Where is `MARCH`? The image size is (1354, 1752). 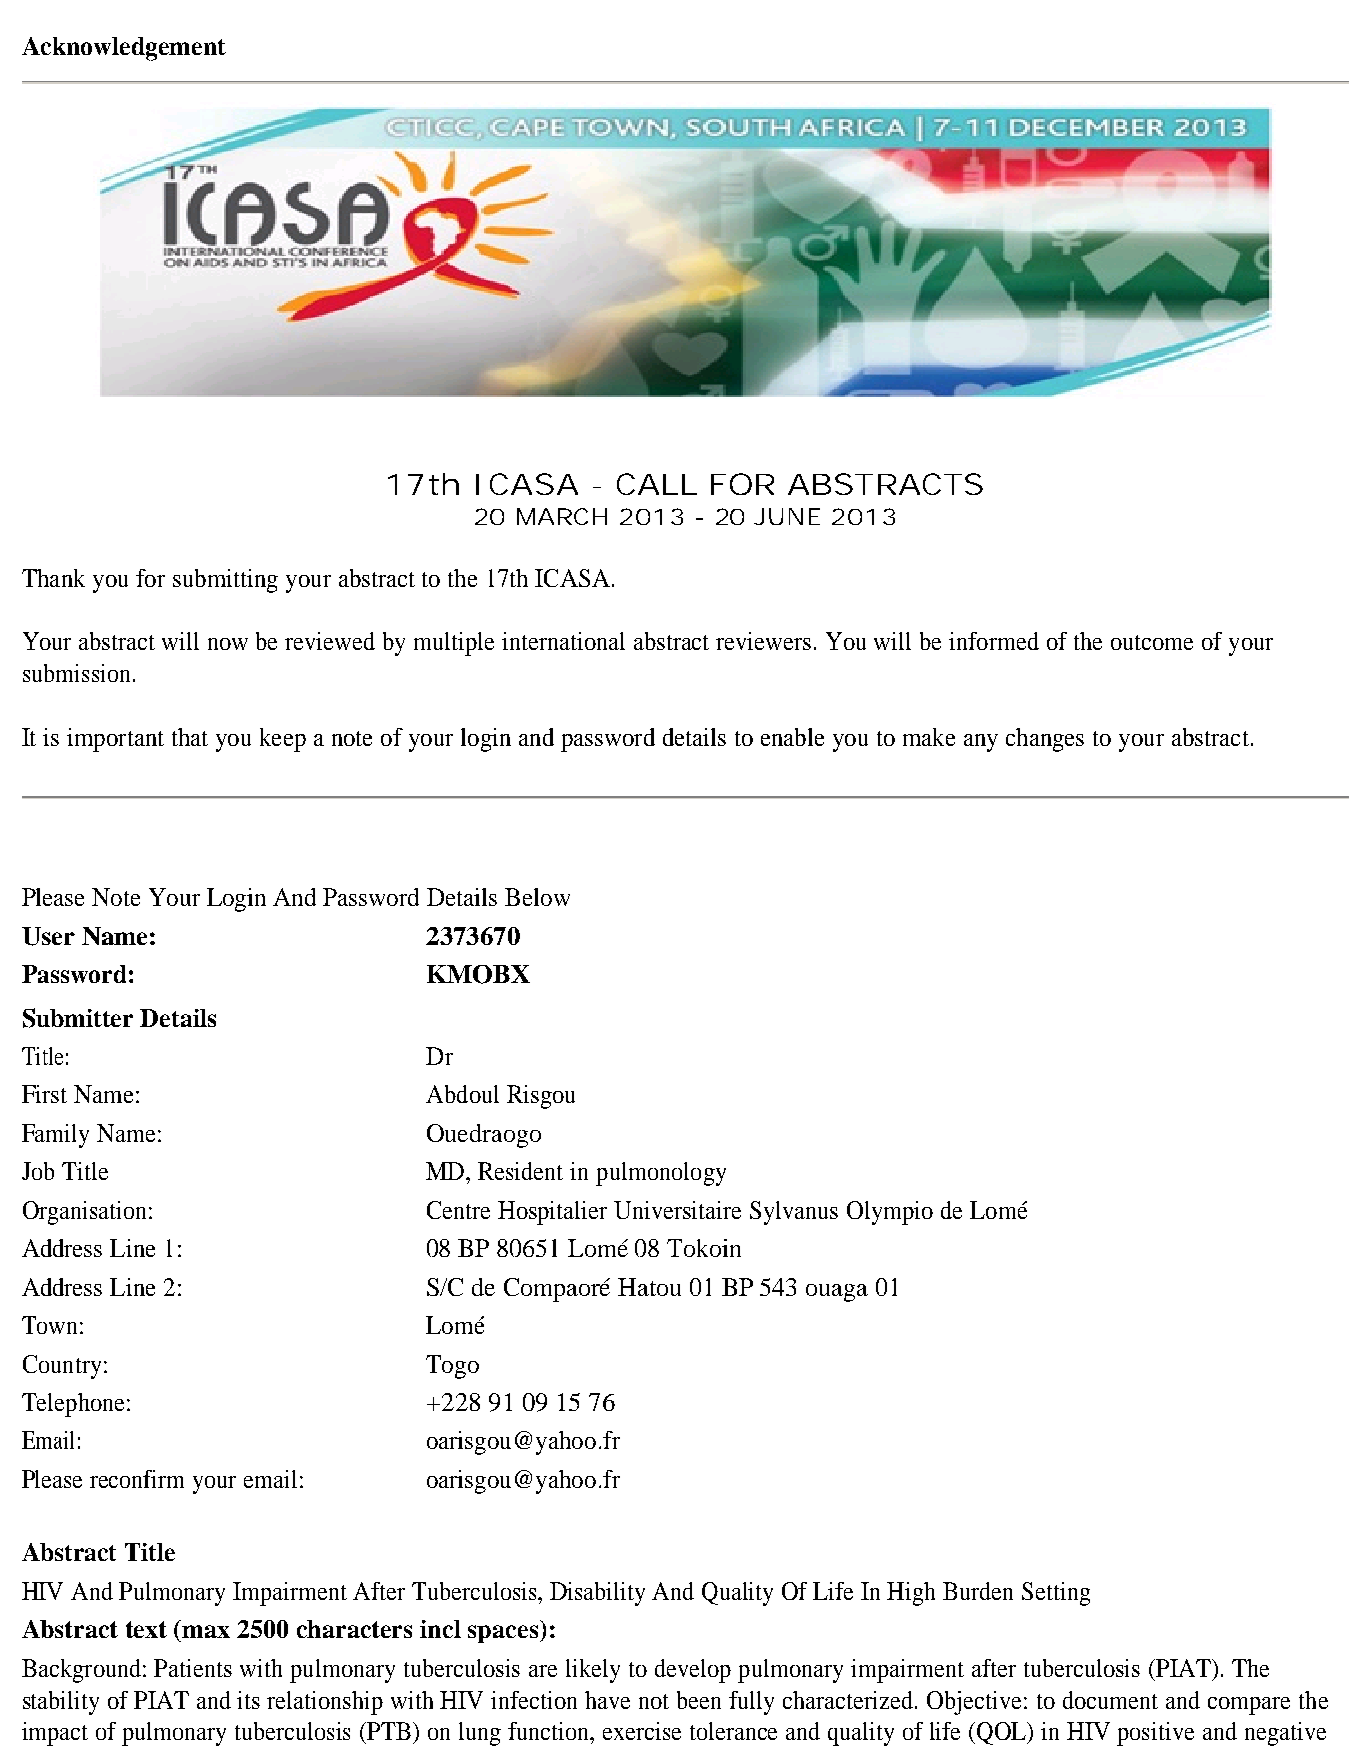 MARCH is located at coordinates (562, 516).
